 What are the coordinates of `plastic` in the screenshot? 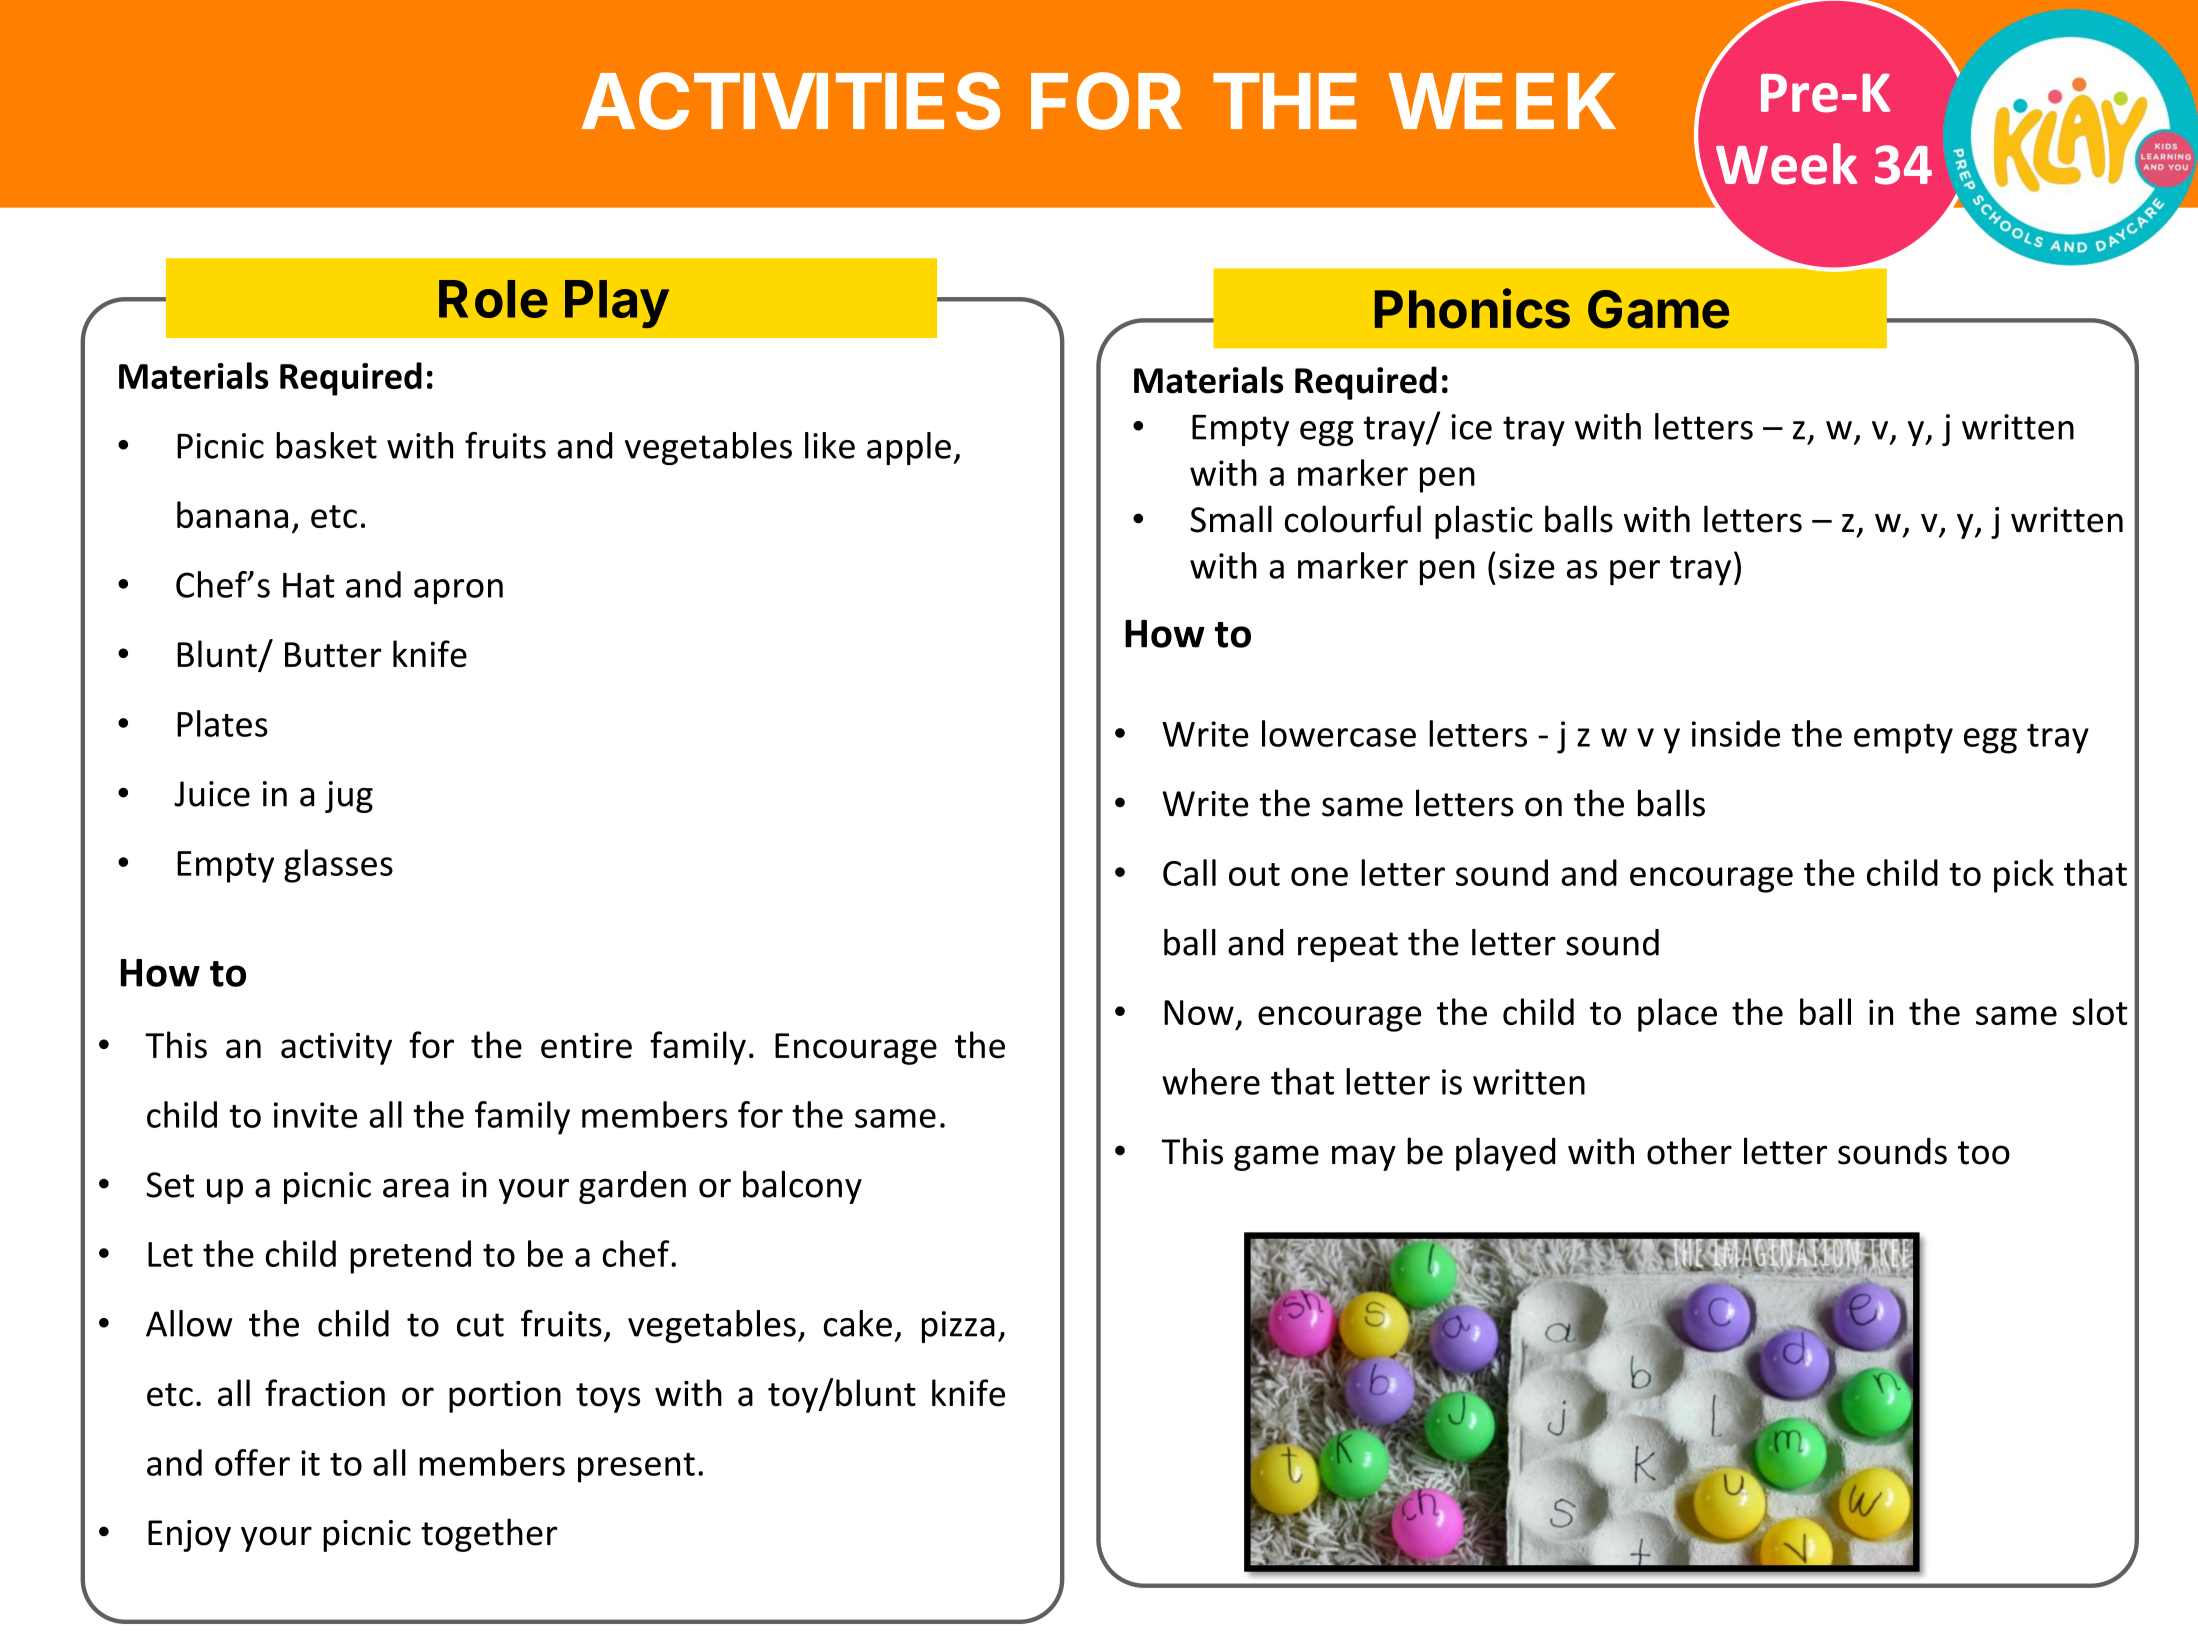 It's located at (1484, 522).
